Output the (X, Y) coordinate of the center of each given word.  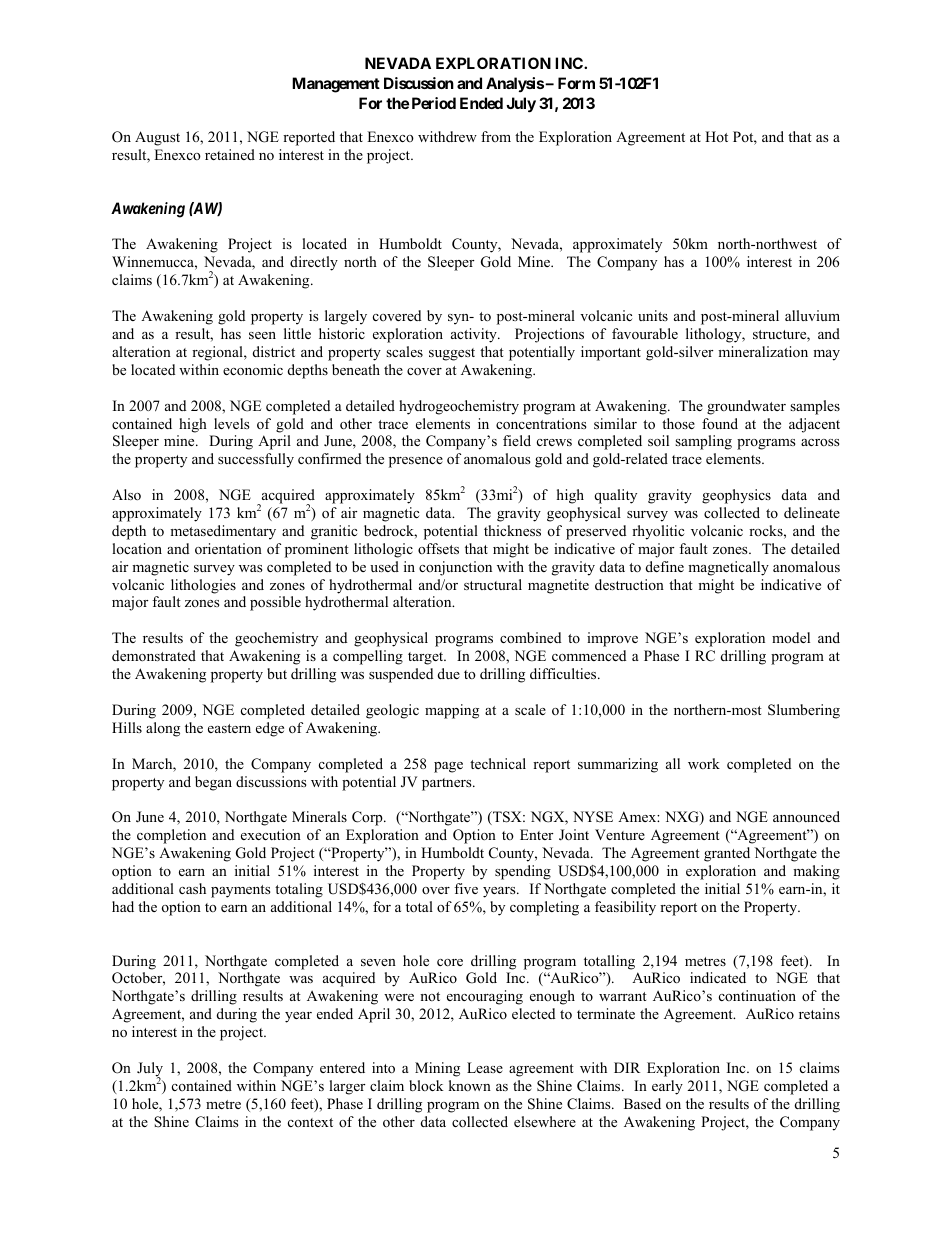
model (791, 637)
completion (171, 836)
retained (230, 154)
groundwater (746, 407)
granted (727, 854)
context (310, 1122)
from (496, 136)
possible (275, 603)
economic (253, 369)
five (466, 888)
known (470, 1085)
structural (493, 584)
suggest (452, 354)
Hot (716, 136)
